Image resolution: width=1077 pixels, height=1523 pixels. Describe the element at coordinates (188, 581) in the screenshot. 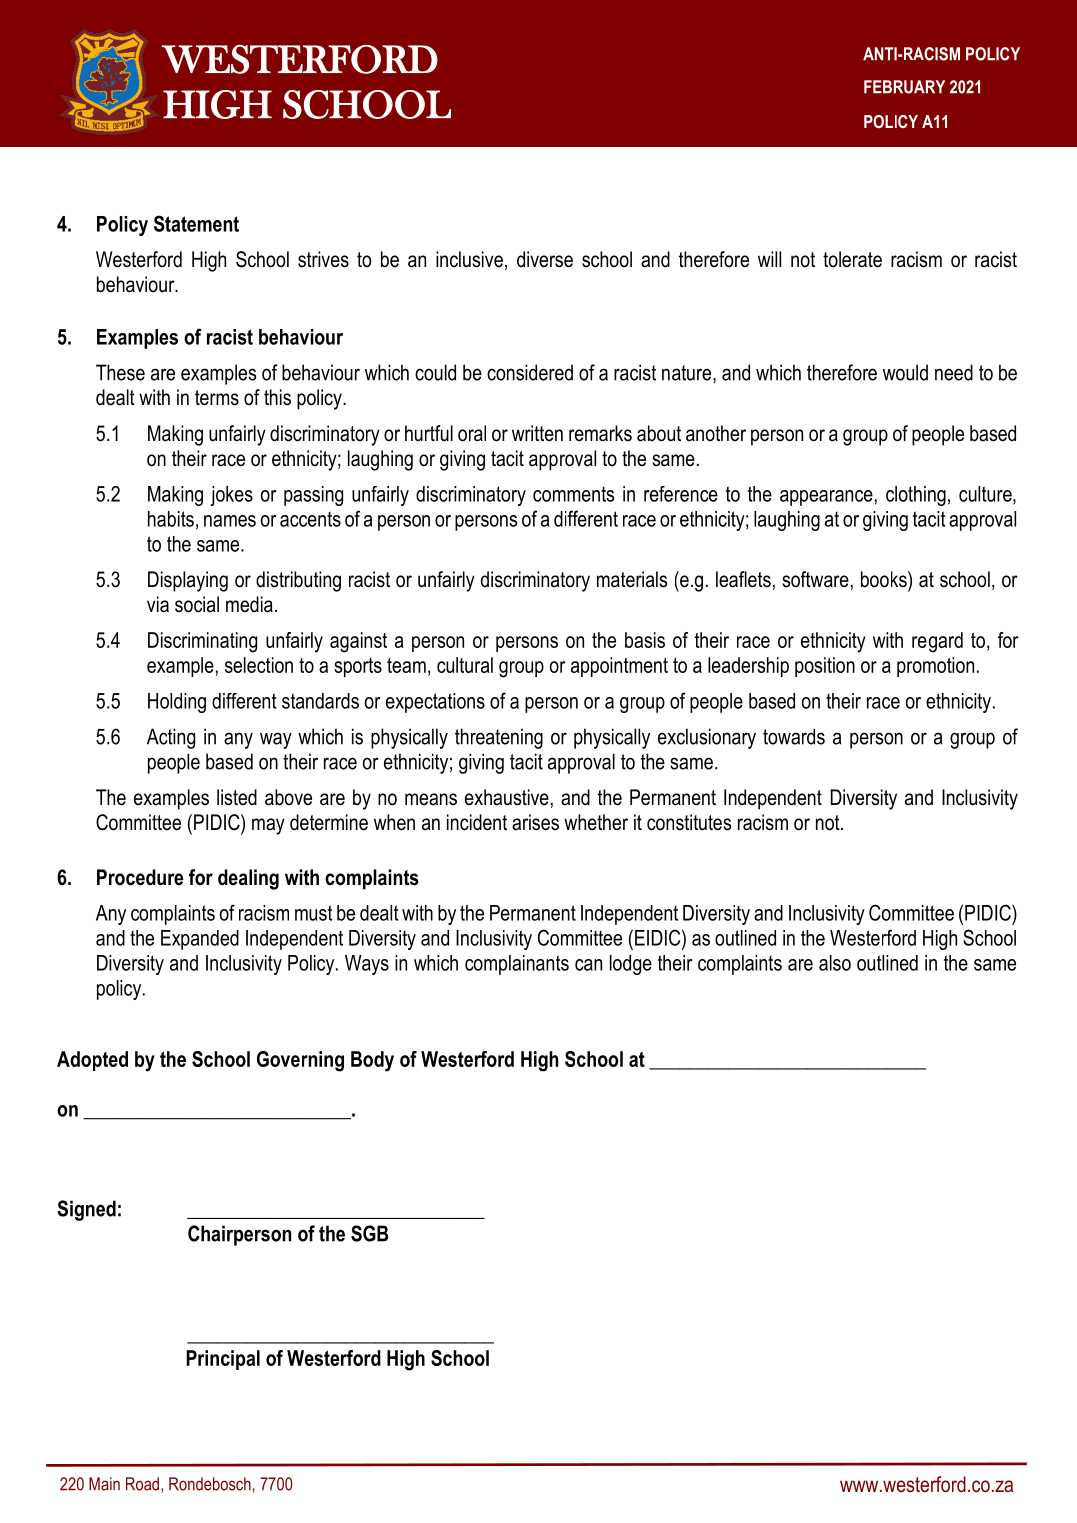

I see `Displaying` at that location.
